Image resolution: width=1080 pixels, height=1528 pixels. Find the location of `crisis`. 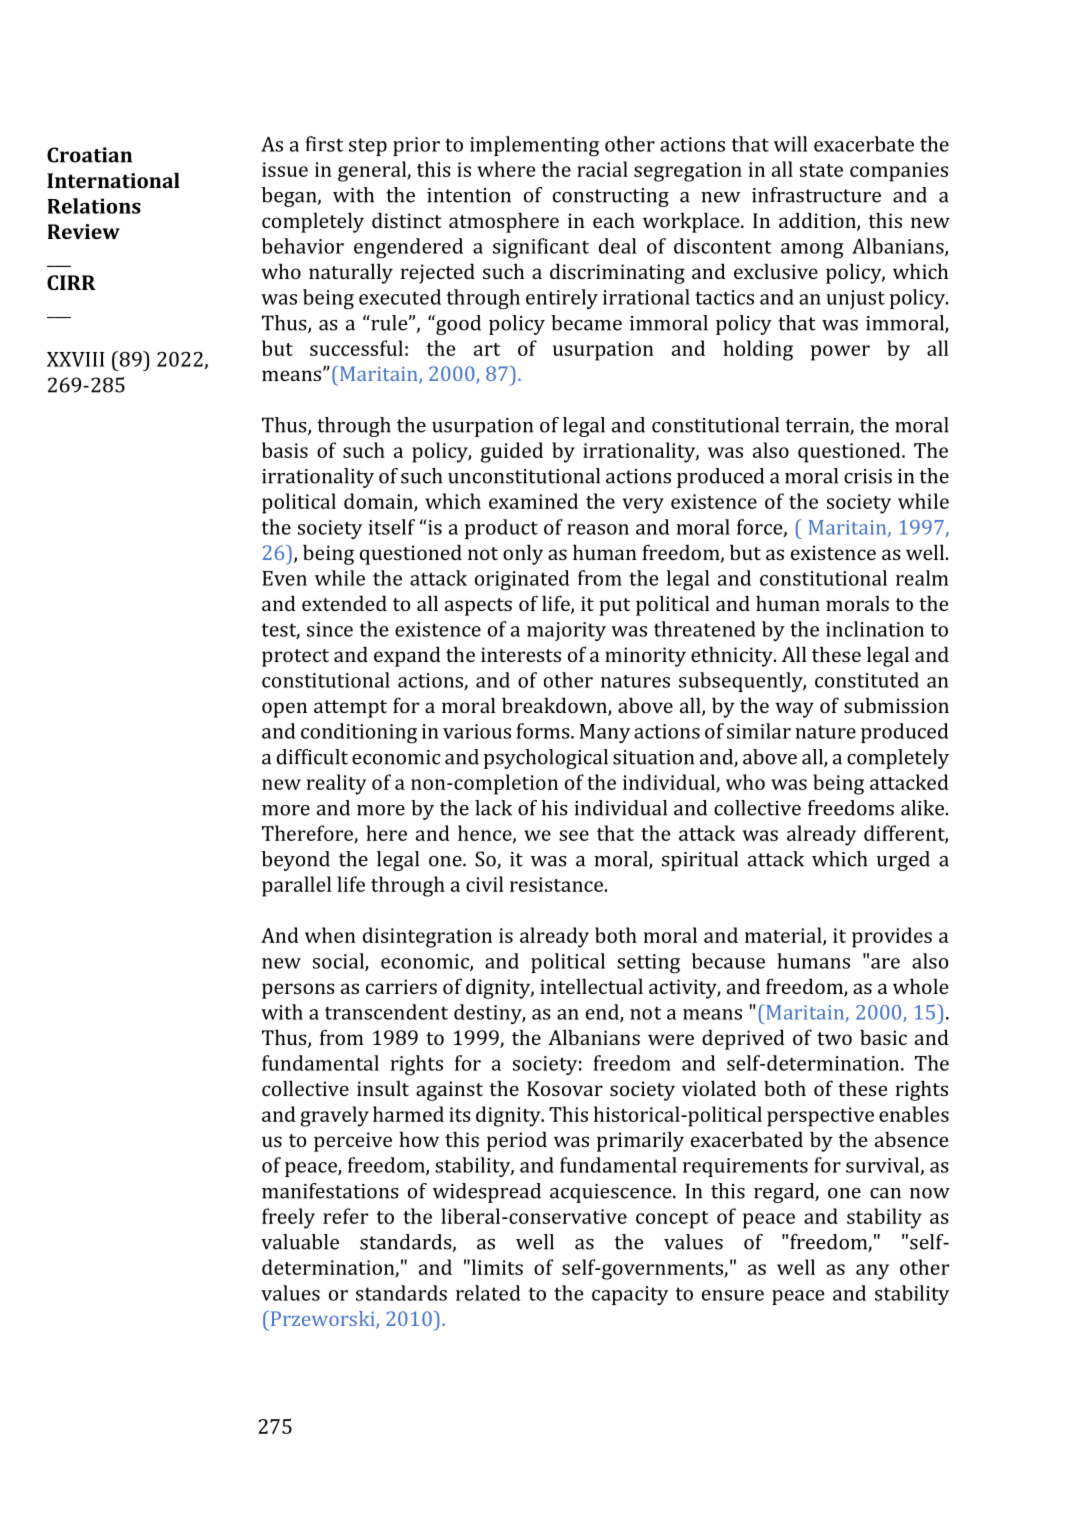

crisis is located at coordinates (868, 476).
